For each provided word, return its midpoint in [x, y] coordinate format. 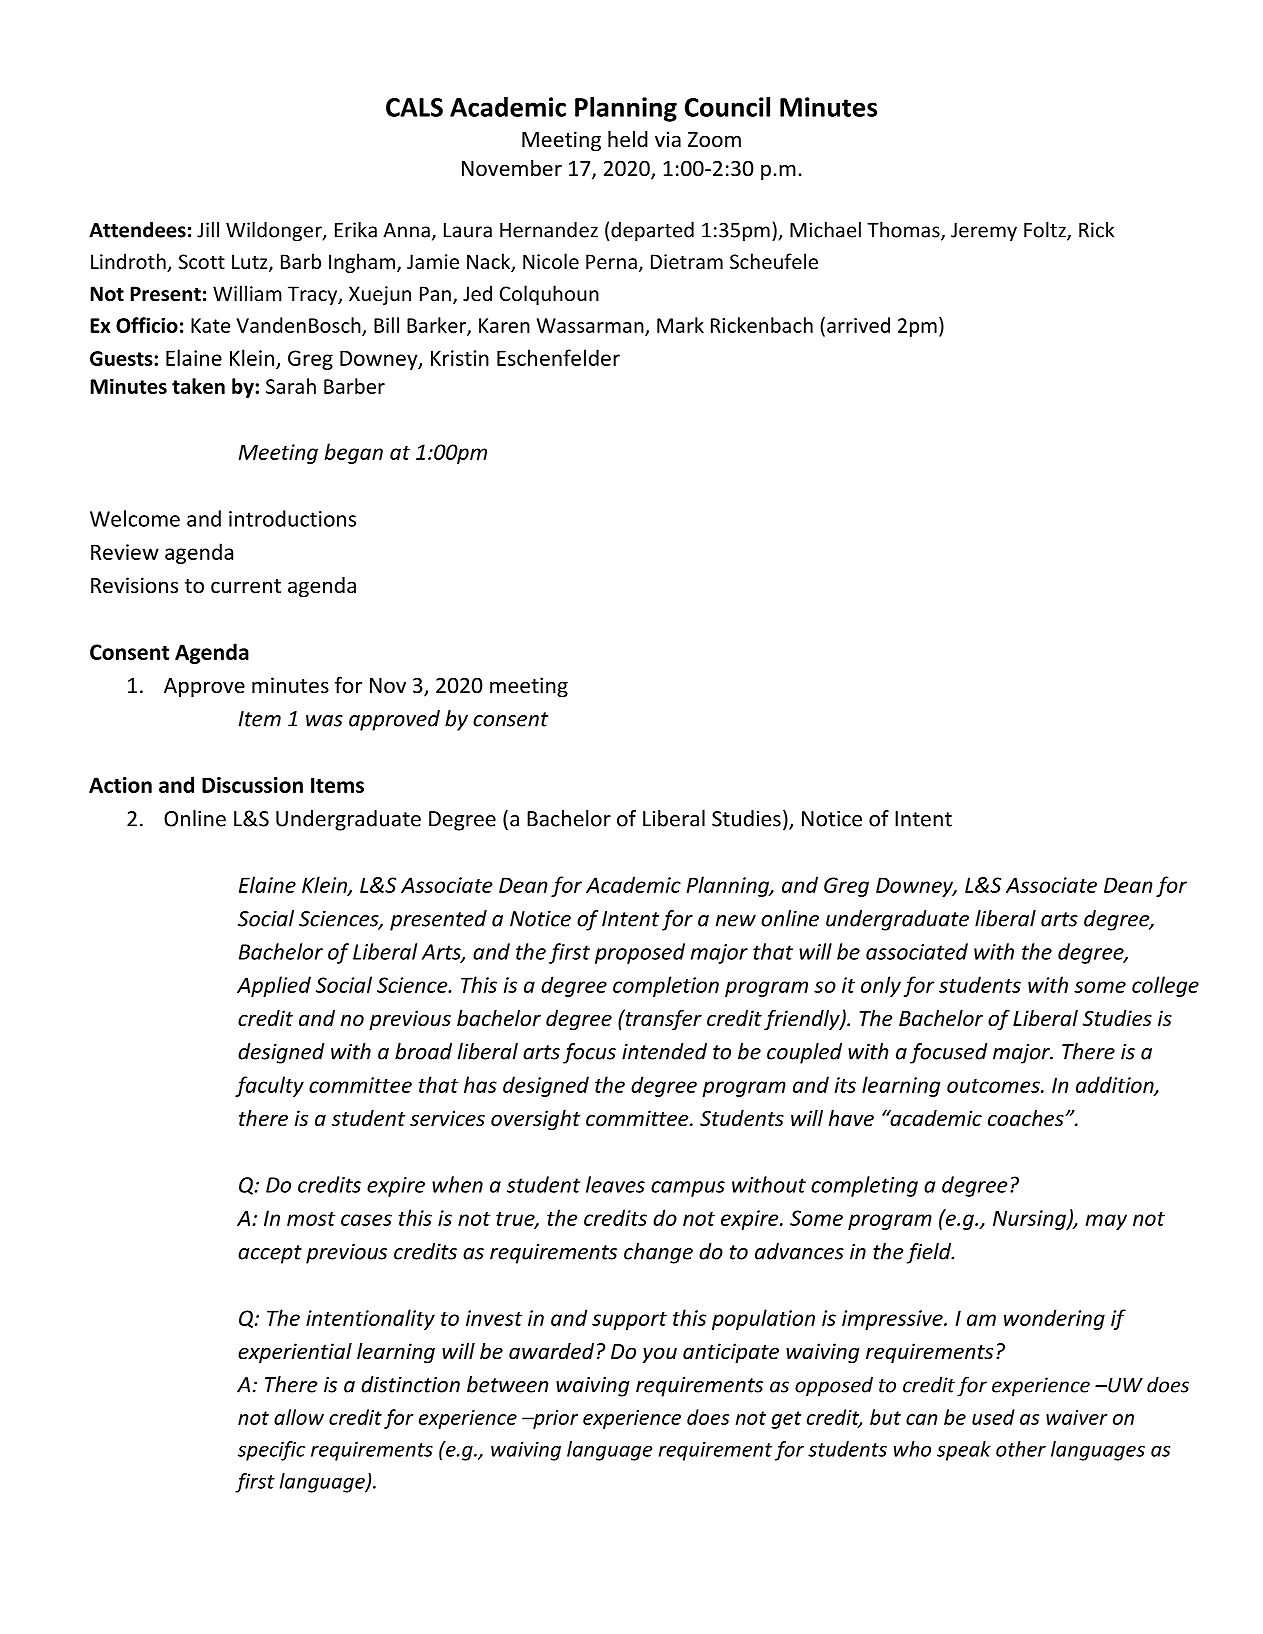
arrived [858, 325]
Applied [274, 986]
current [246, 586]
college [1165, 986]
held [628, 139]
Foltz [1046, 231]
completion [666, 986]
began [354, 453]
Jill [208, 230]
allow [299, 1417]
